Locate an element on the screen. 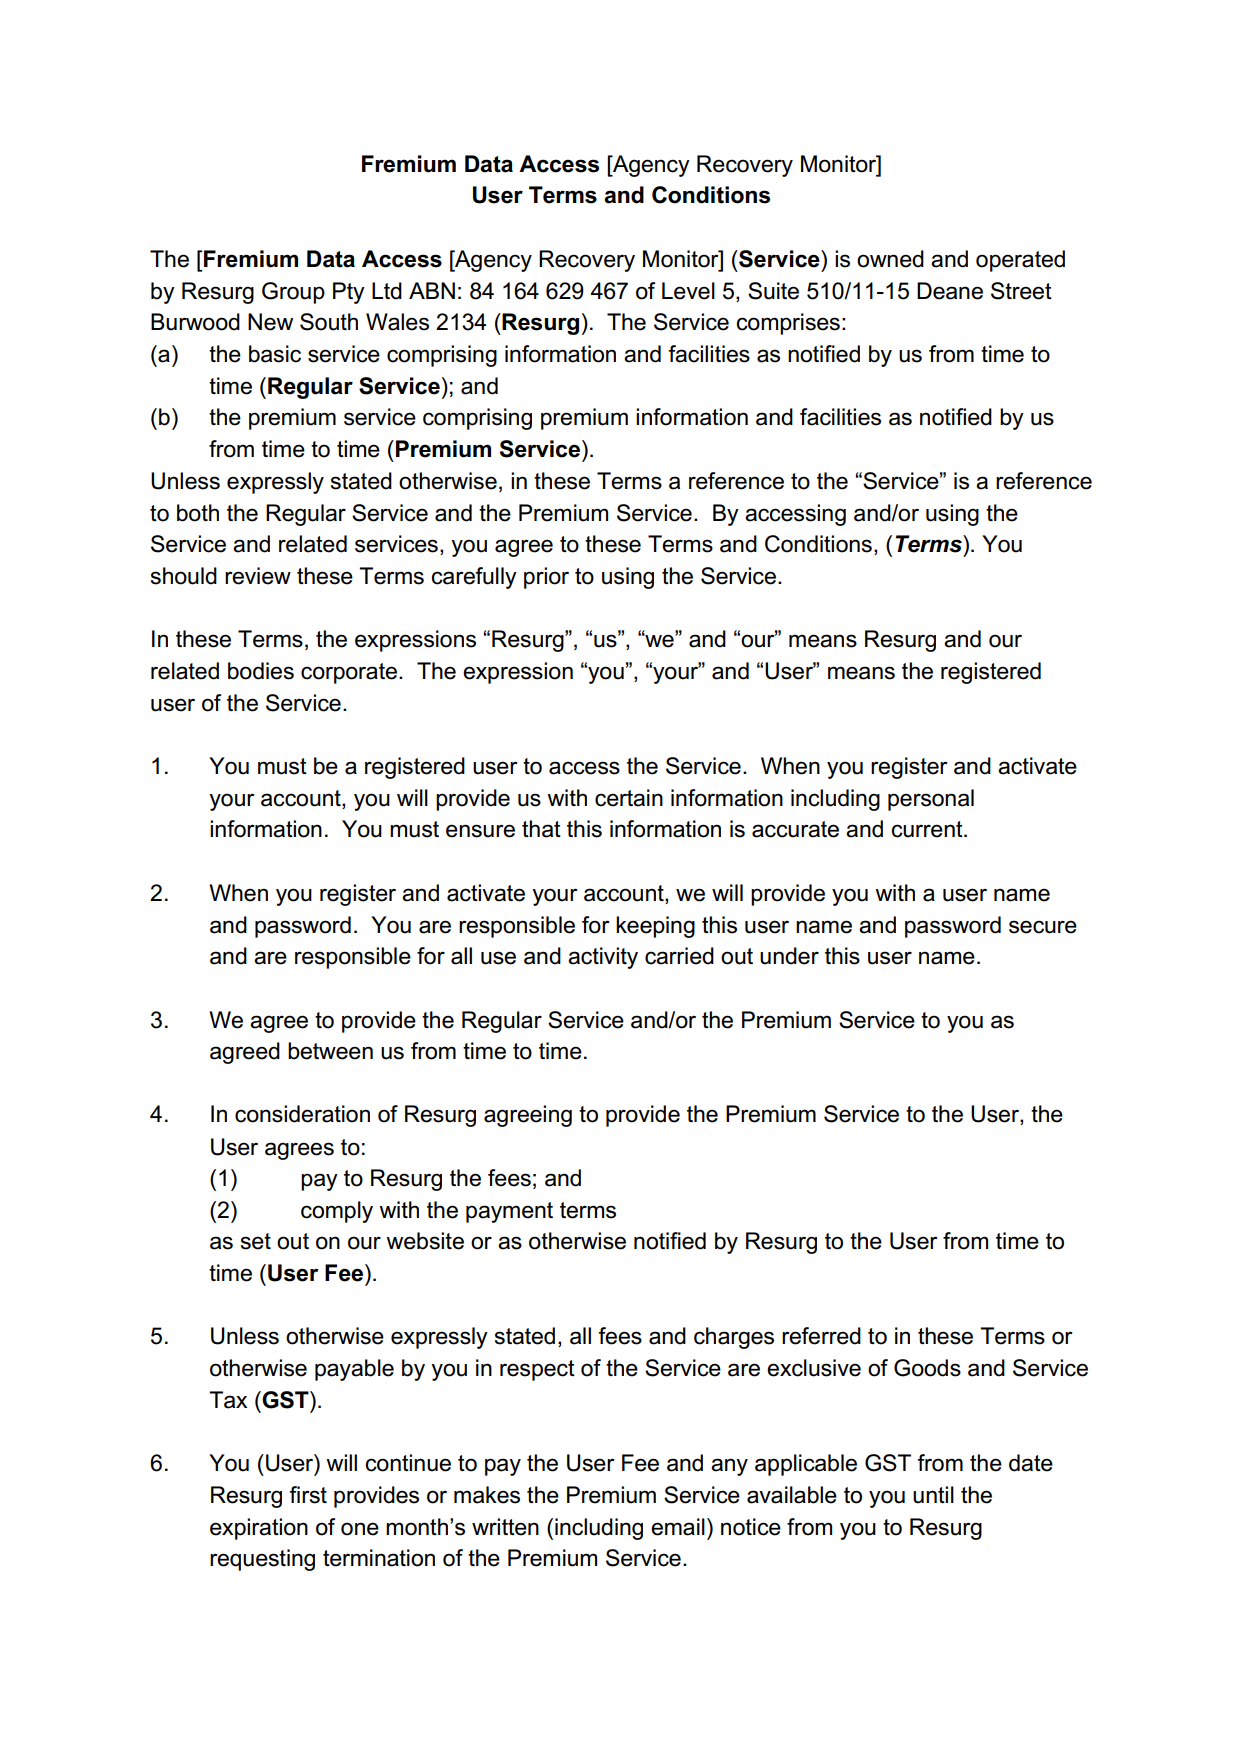 This screenshot has width=1242, height=1758. payment is located at coordinates (509, 1212).
